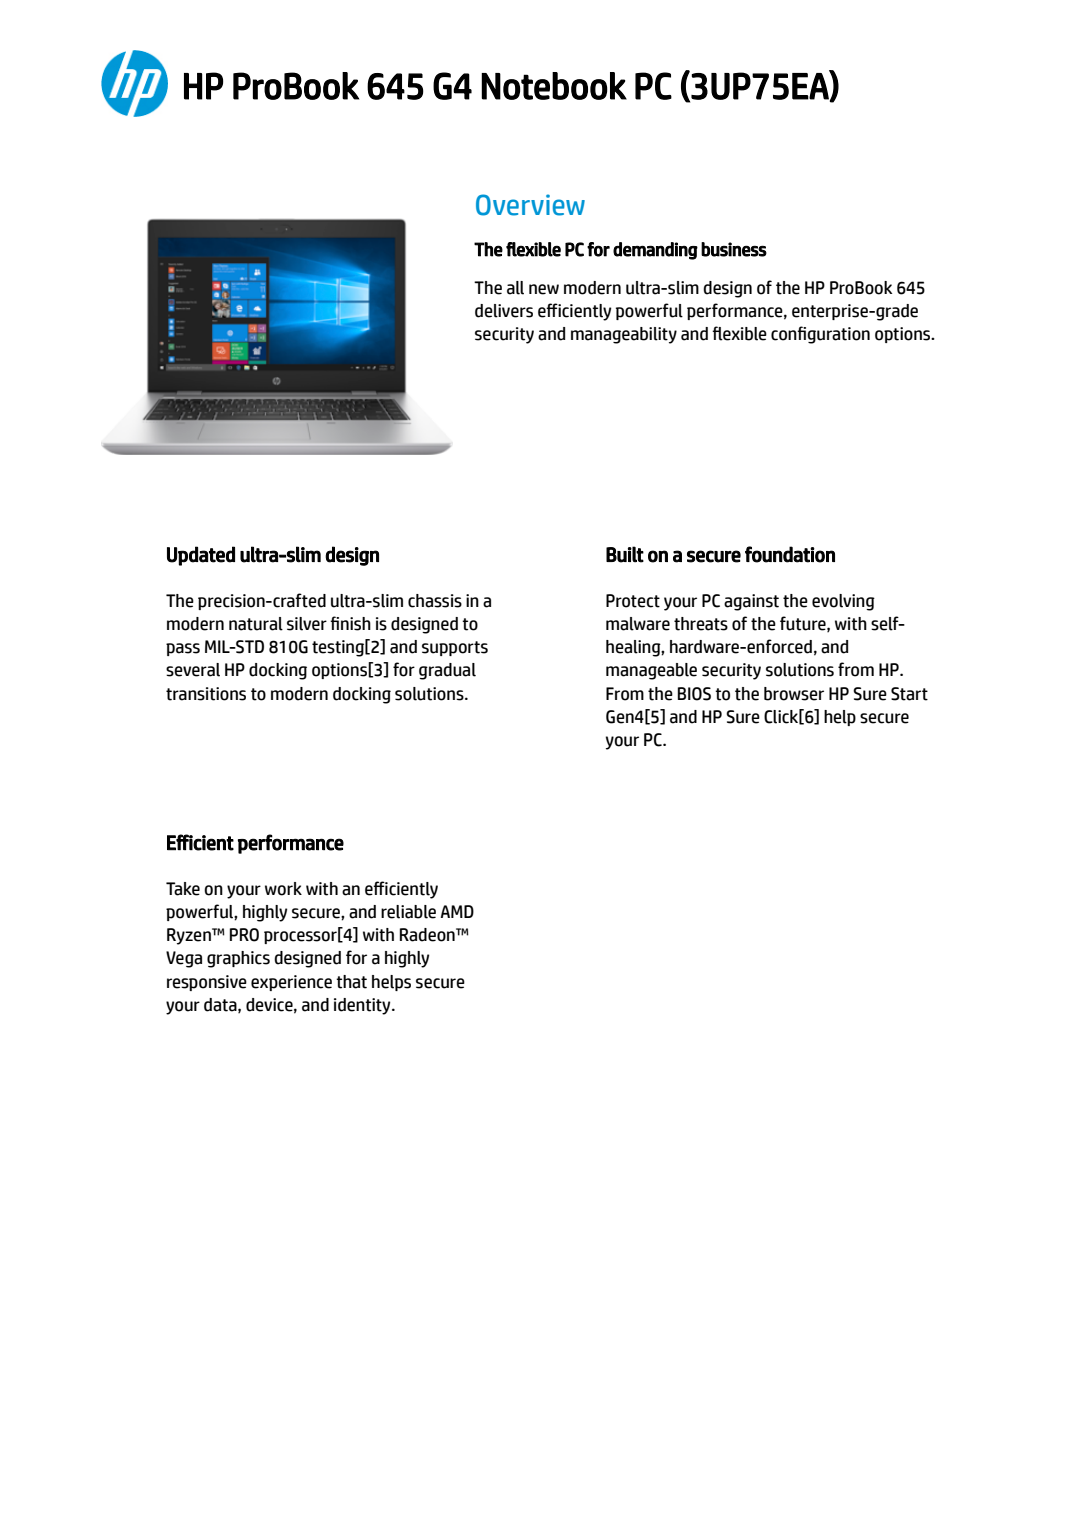  I want to click on natural, so click(256, 624).
